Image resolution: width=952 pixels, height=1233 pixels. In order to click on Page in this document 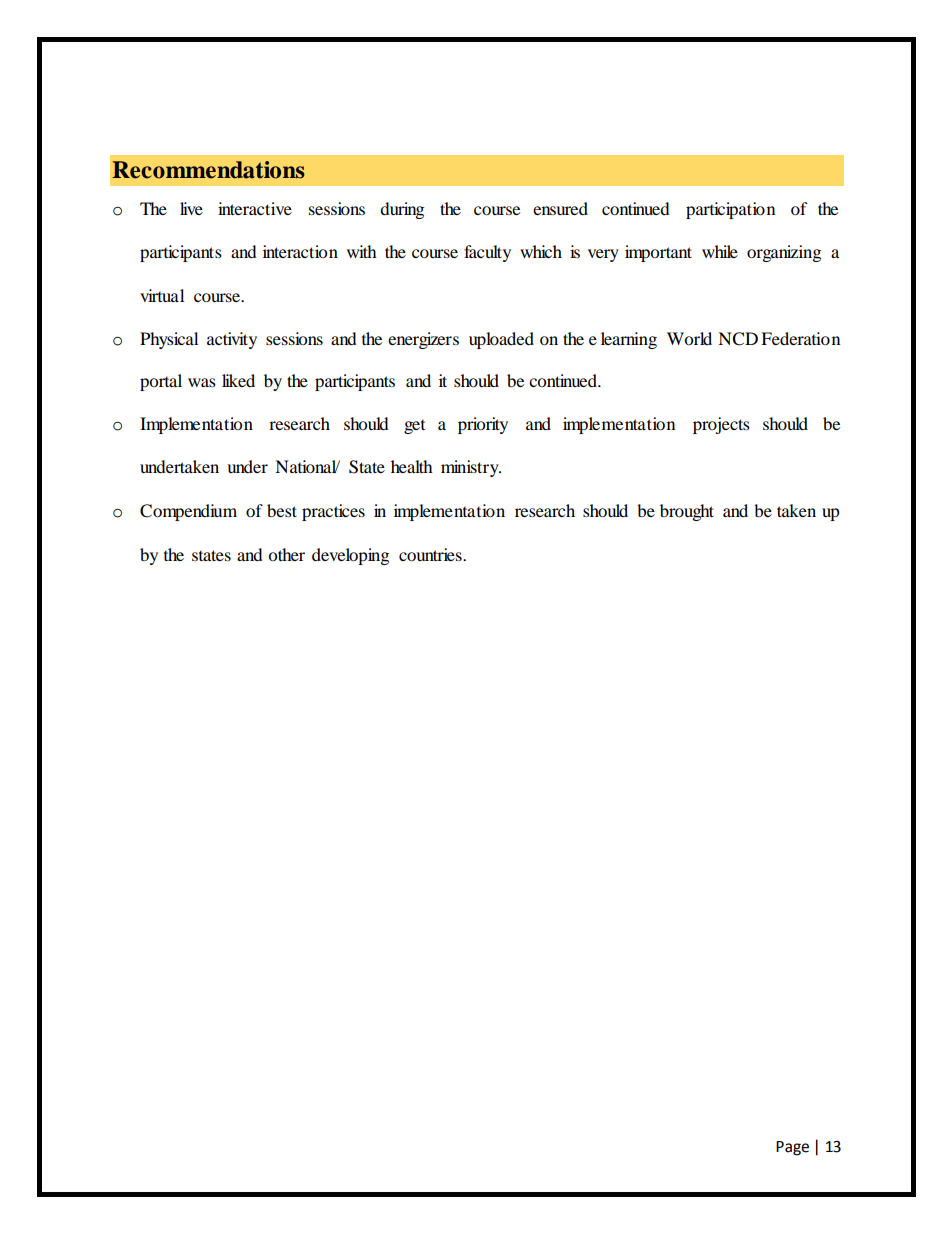, I will do `click(792, 1148)`.
